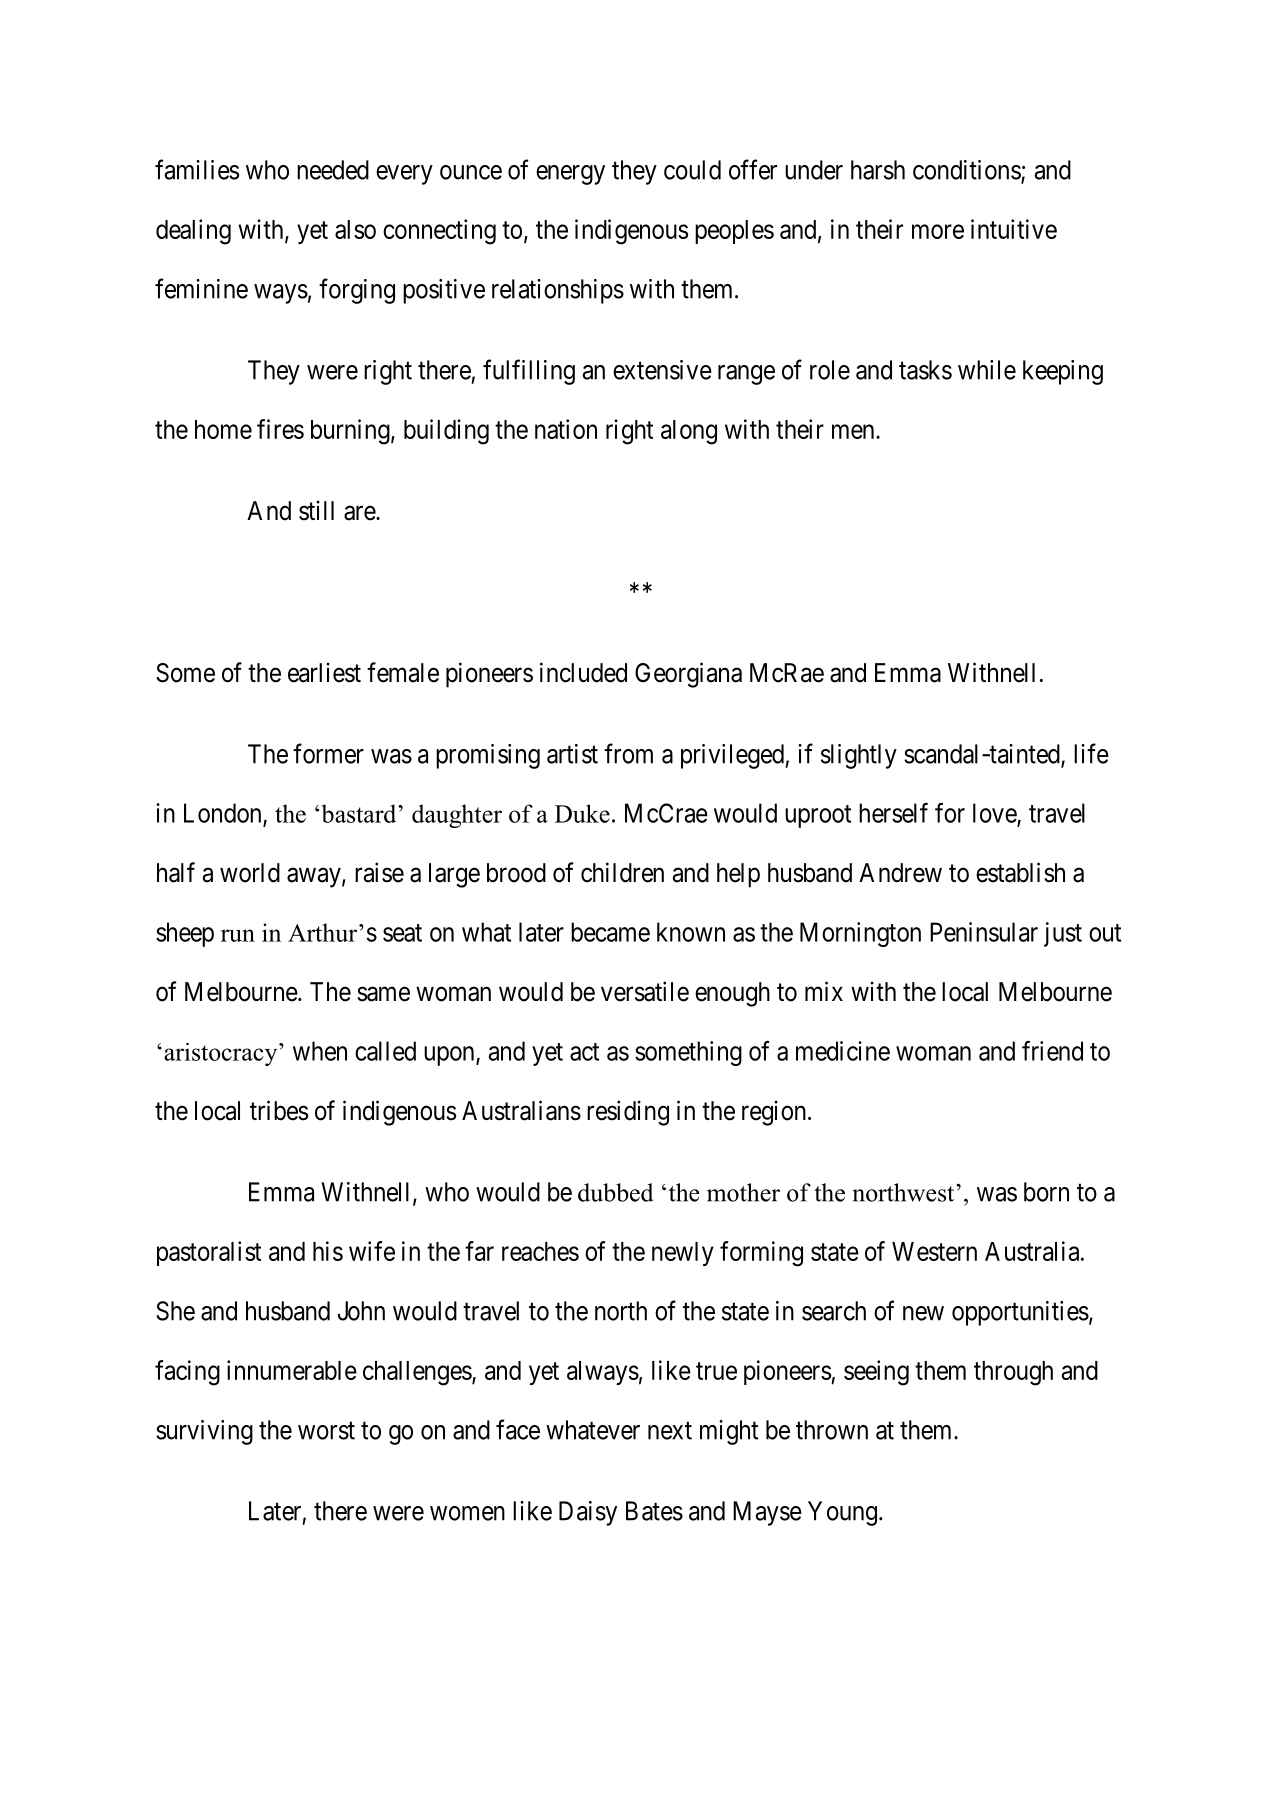 Image resolution: width=1283 pixels, height=1815 pixels. Describe the element at coordinates (1014, 229) in the document. I see `intuitive` at that location.
